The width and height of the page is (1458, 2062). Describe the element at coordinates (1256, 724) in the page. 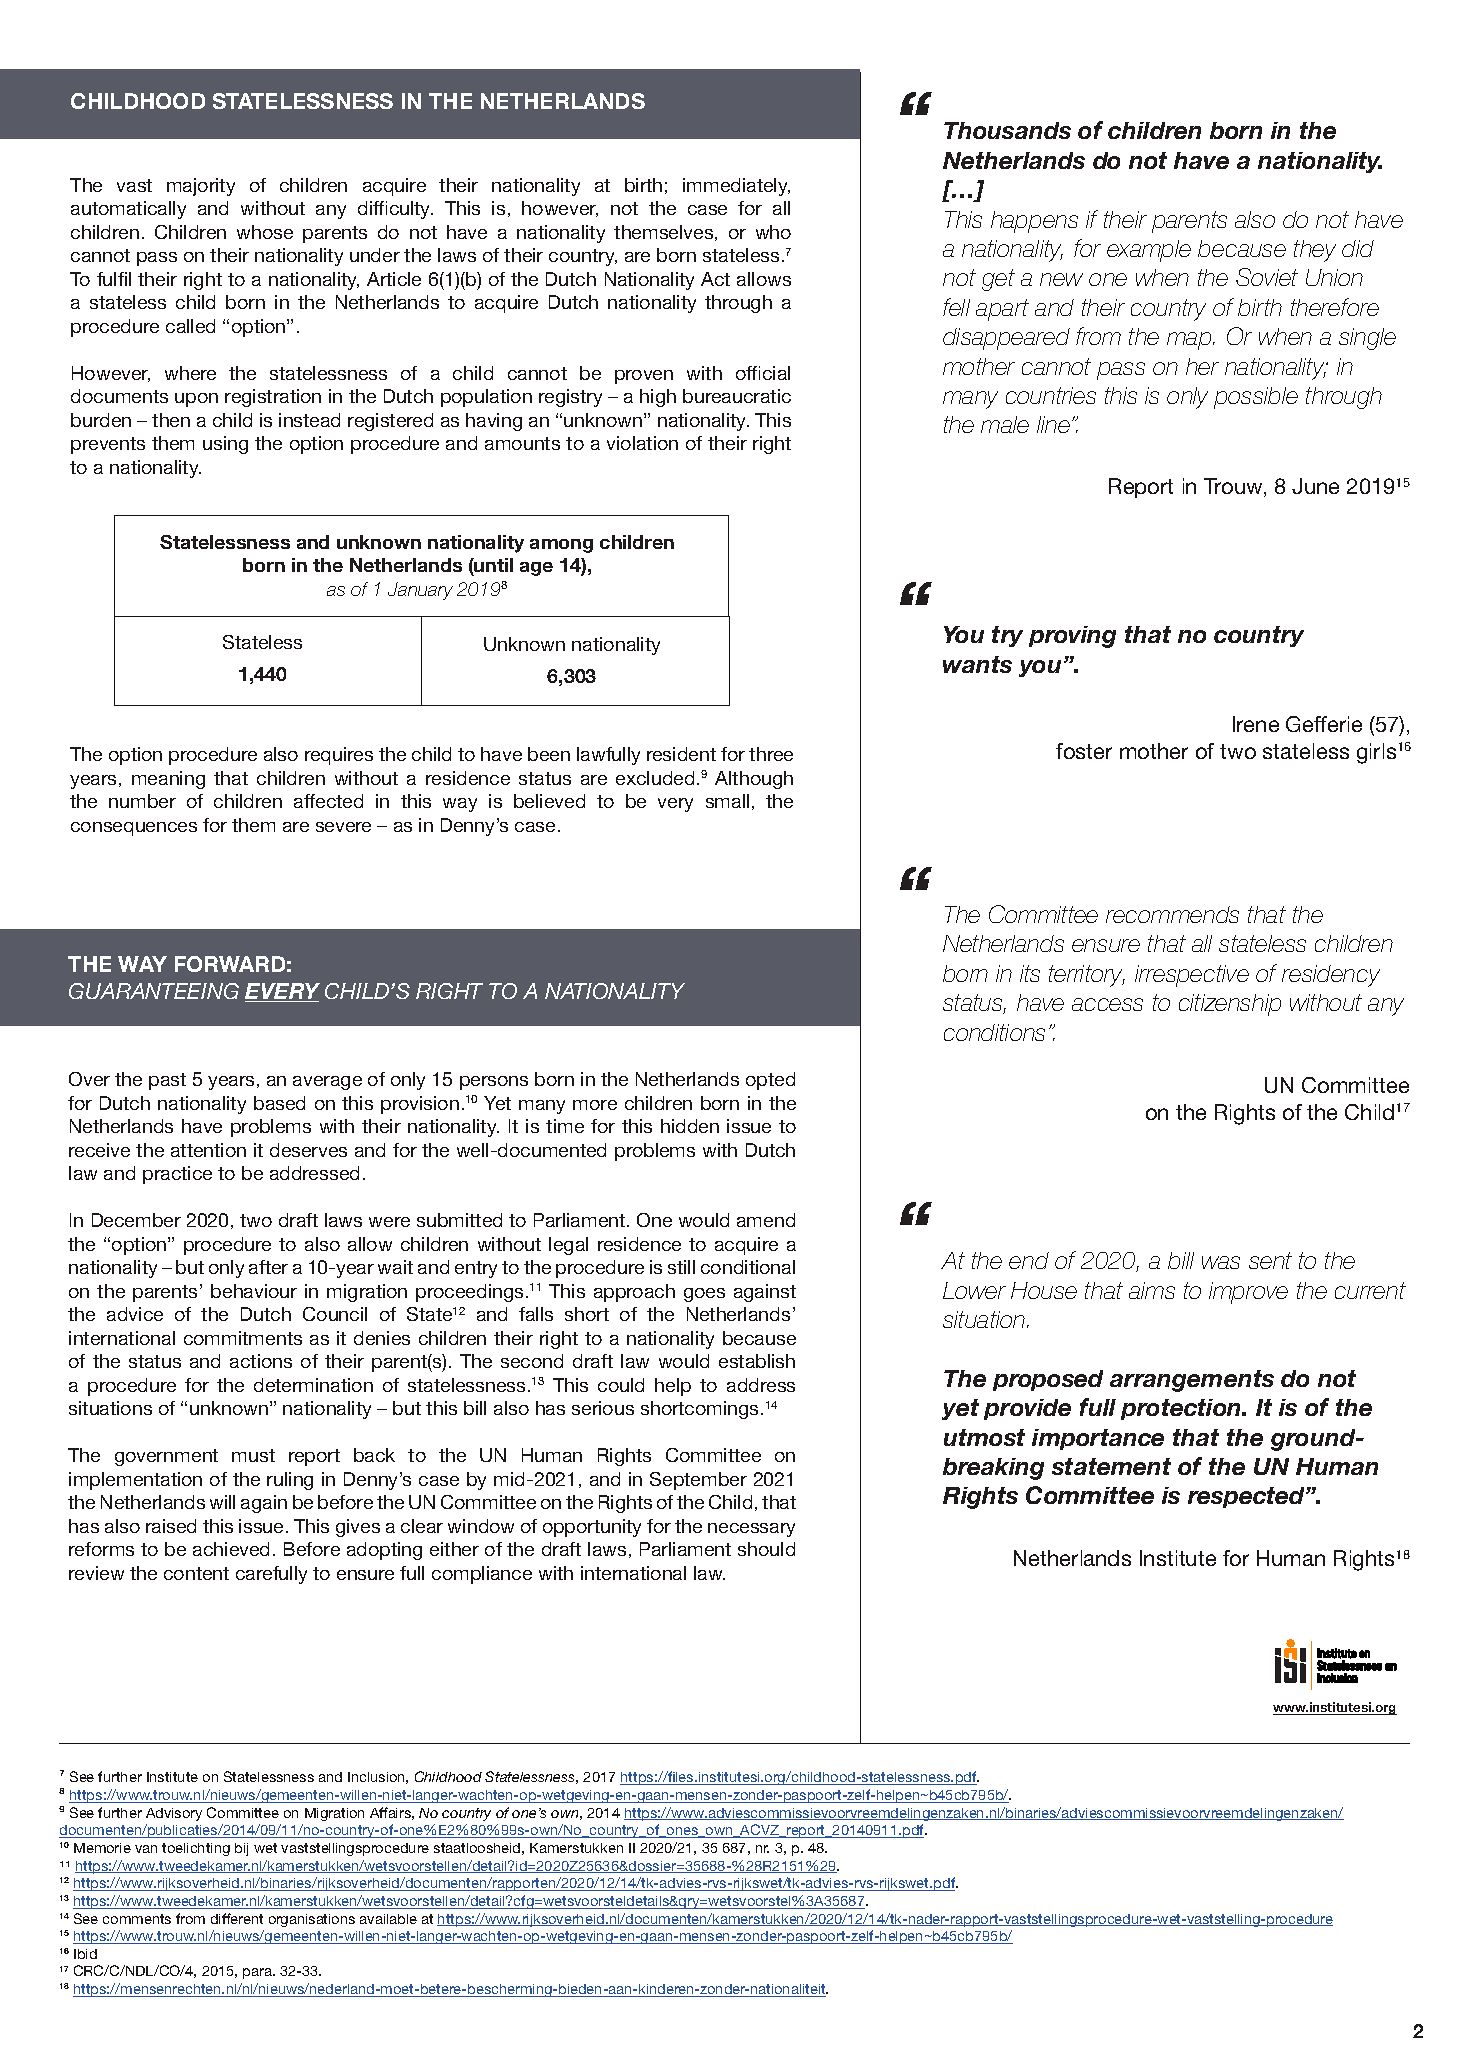

I see `Irene` at that location.
